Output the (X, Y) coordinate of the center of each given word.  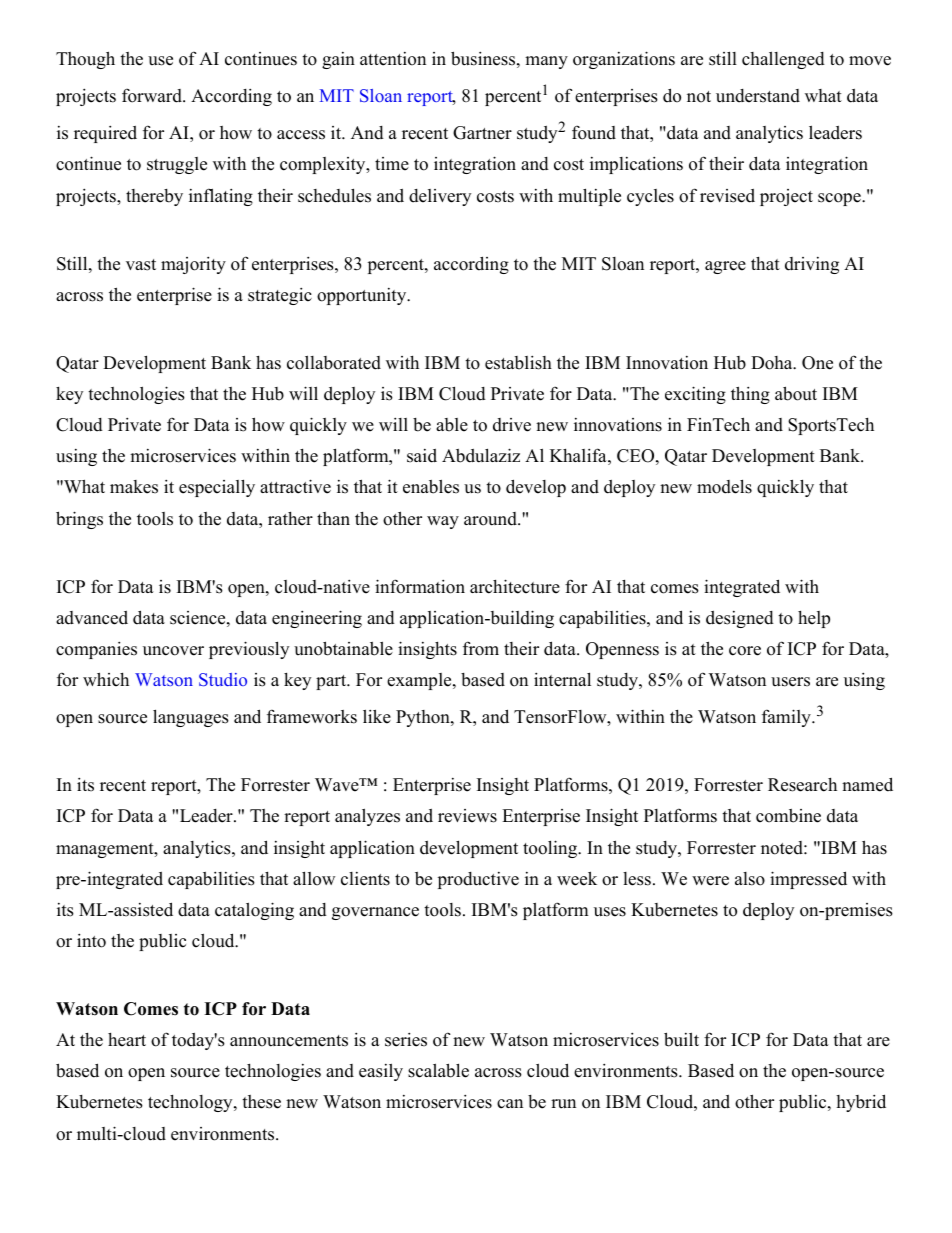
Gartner (482, 133)
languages (191, 718)
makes (134, 487)
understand (758, 96)
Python (424, 718)
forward (153, 95)
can (510, 1104)
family (787, 718)
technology (191, 1103)
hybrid (861, 1103)
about (796, 393)
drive (512, 425)
